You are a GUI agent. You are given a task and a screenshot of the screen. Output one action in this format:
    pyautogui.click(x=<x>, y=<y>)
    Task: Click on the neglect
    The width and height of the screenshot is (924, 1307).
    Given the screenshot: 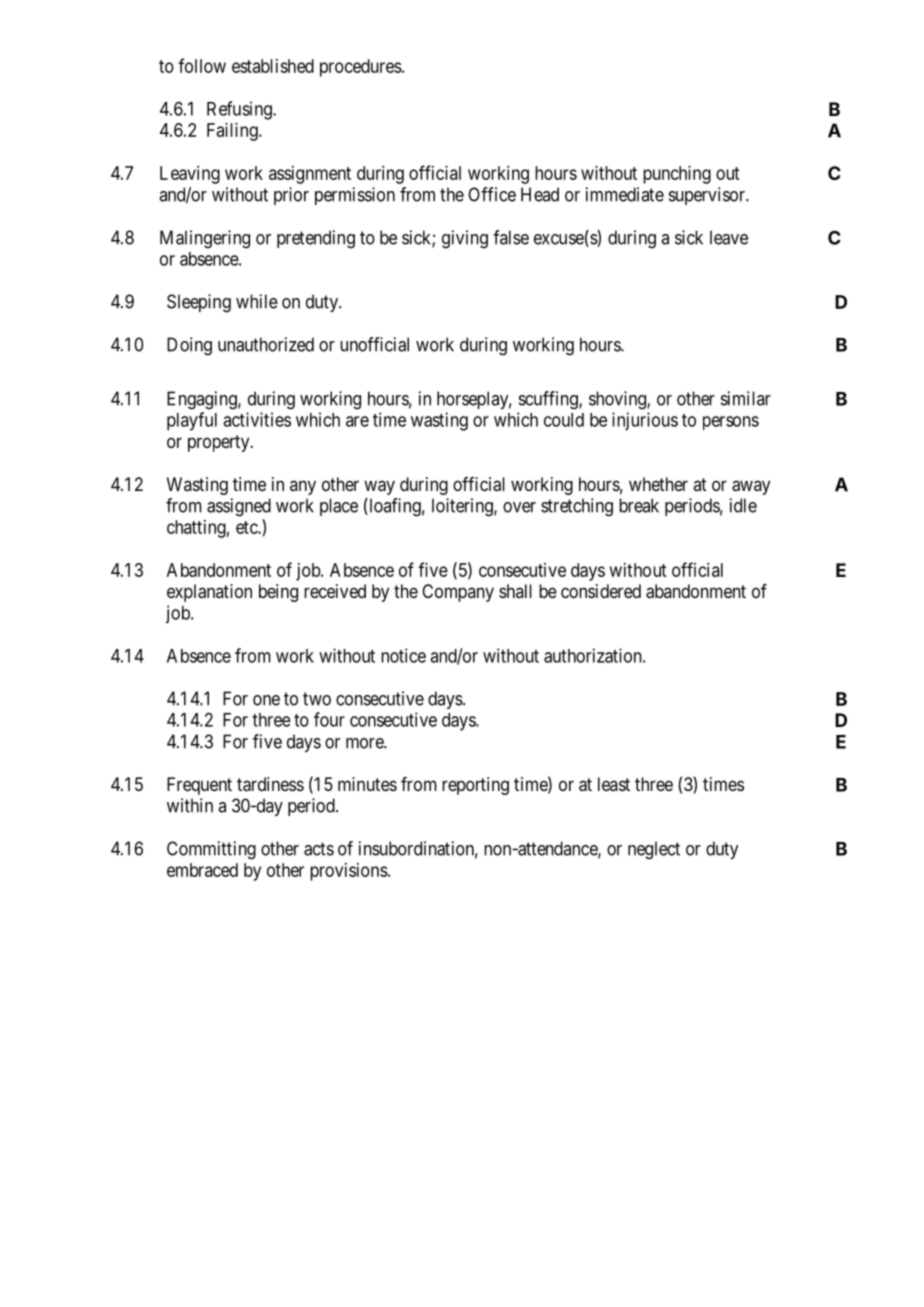 What is the action you would take?
    pyautogui.click(x=654, y=850)
